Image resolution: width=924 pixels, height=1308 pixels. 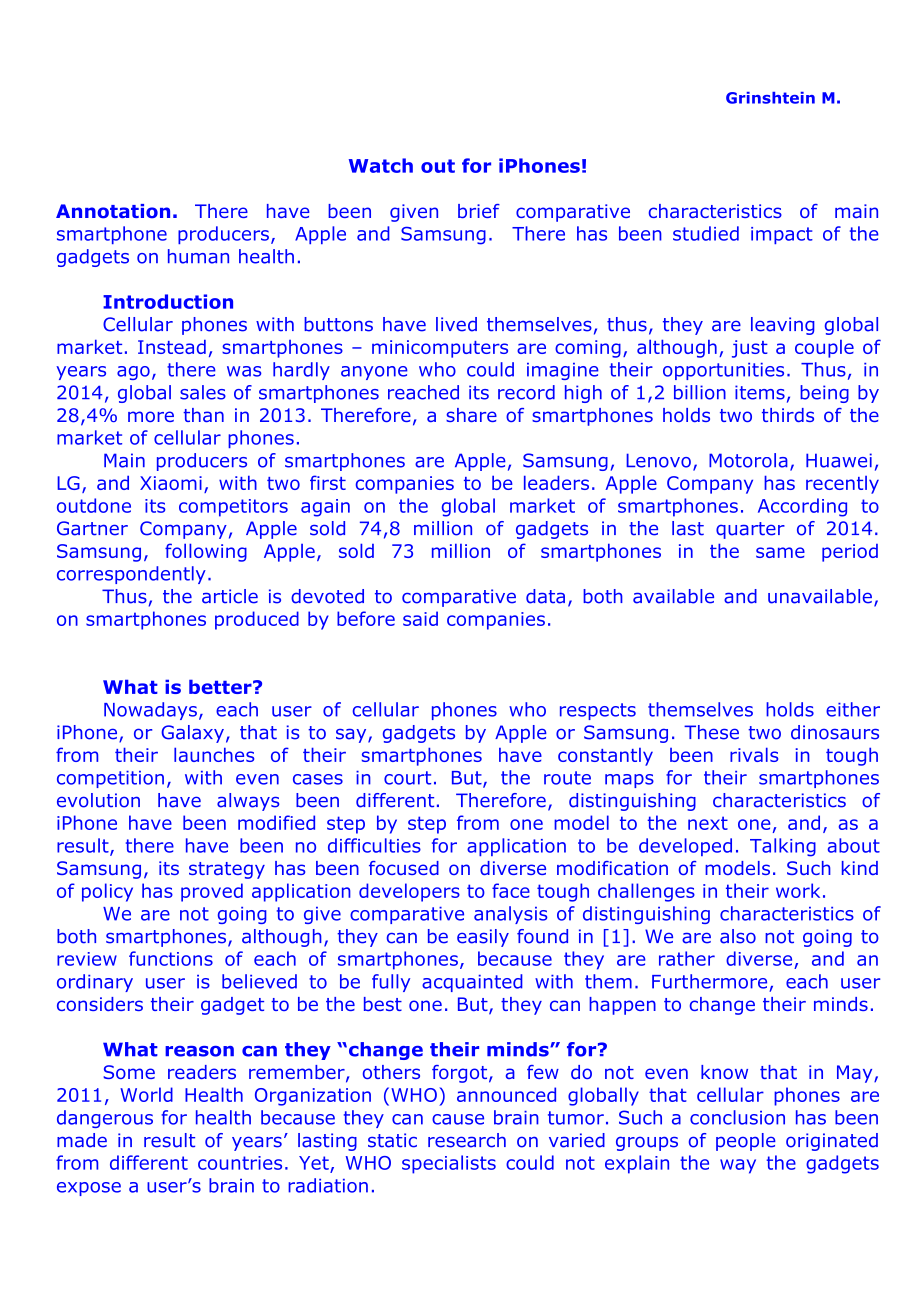 I want to click on said, so click(x=420, y=618).
